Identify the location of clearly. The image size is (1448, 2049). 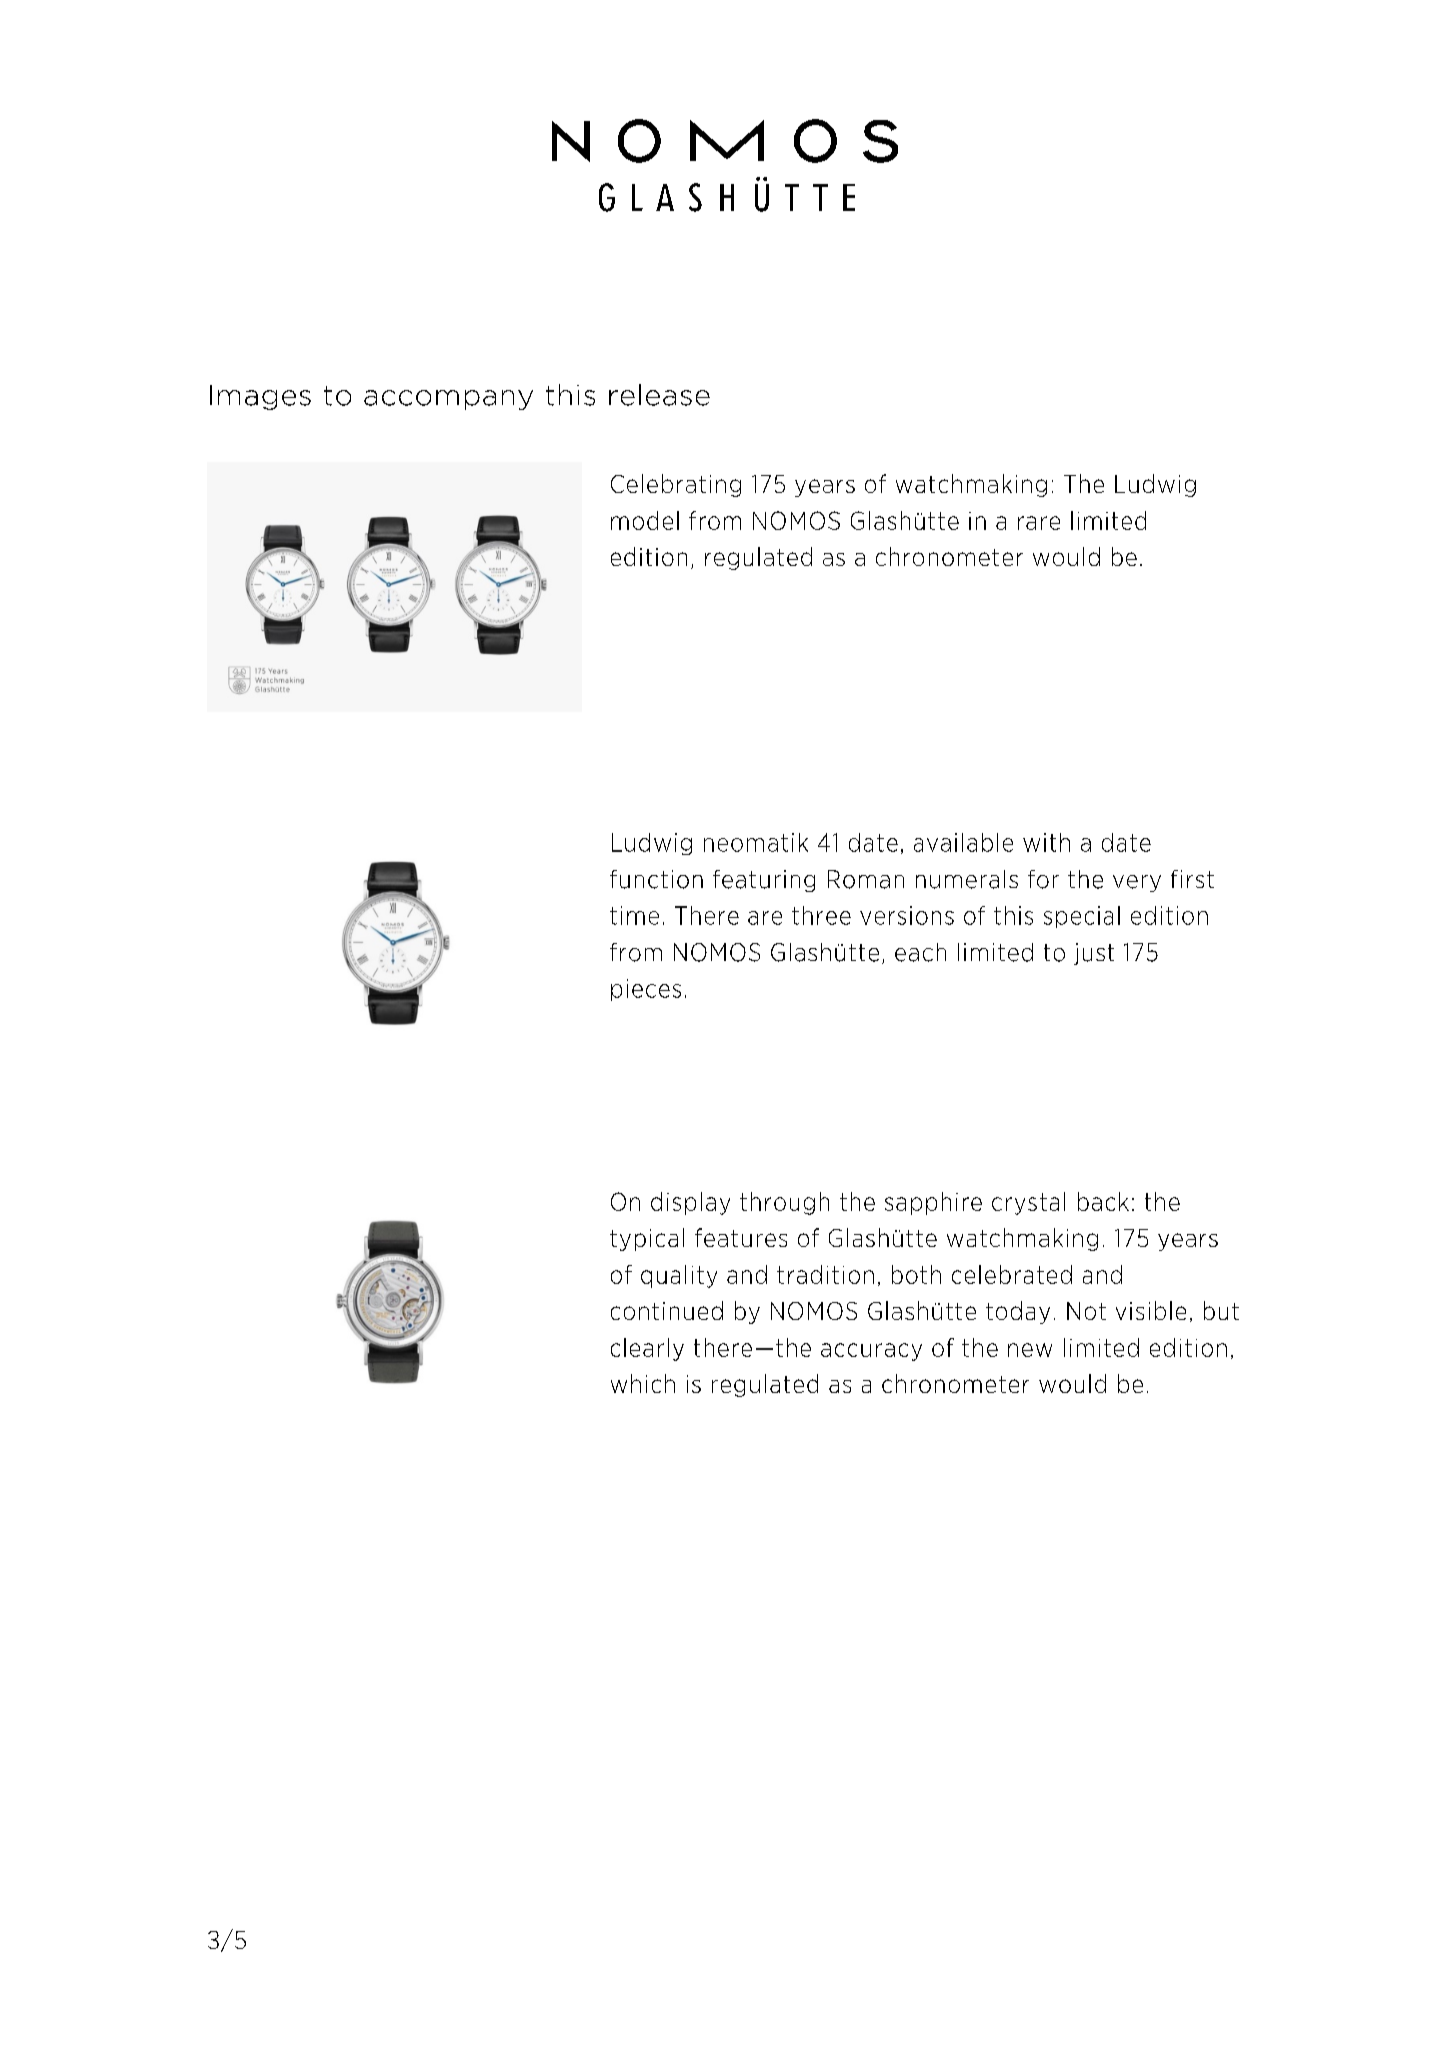
(647, 1349).
